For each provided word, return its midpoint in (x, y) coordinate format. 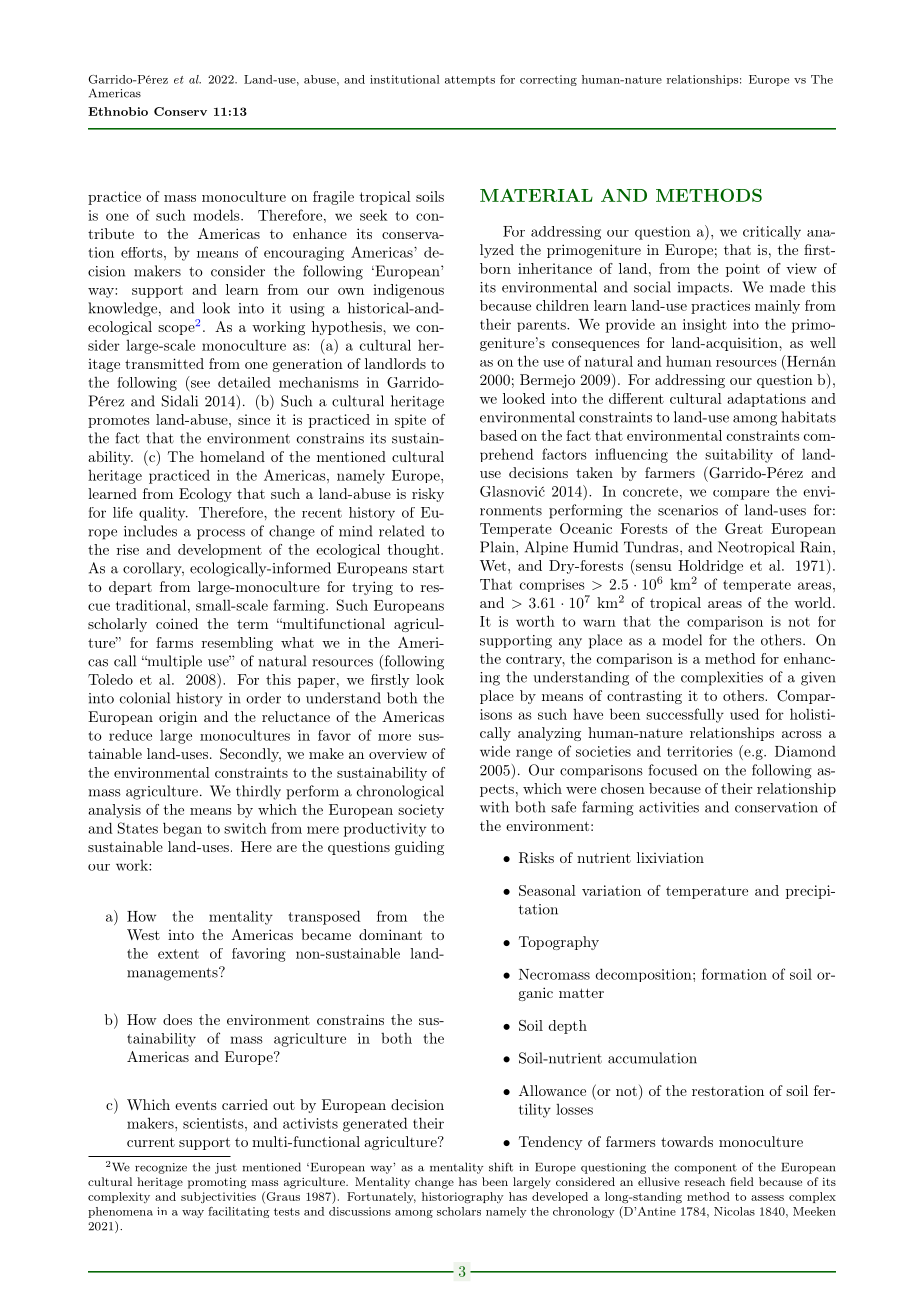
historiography (463, 1198)
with (494, 807)
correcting (548, 80)
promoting (217, 1183)
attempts (470, 81)
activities (669, 807)
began (182, 829)
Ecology (205, 495)
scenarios (688, 510)
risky (428, 495)
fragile (333, 198)
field (742, 1181)
